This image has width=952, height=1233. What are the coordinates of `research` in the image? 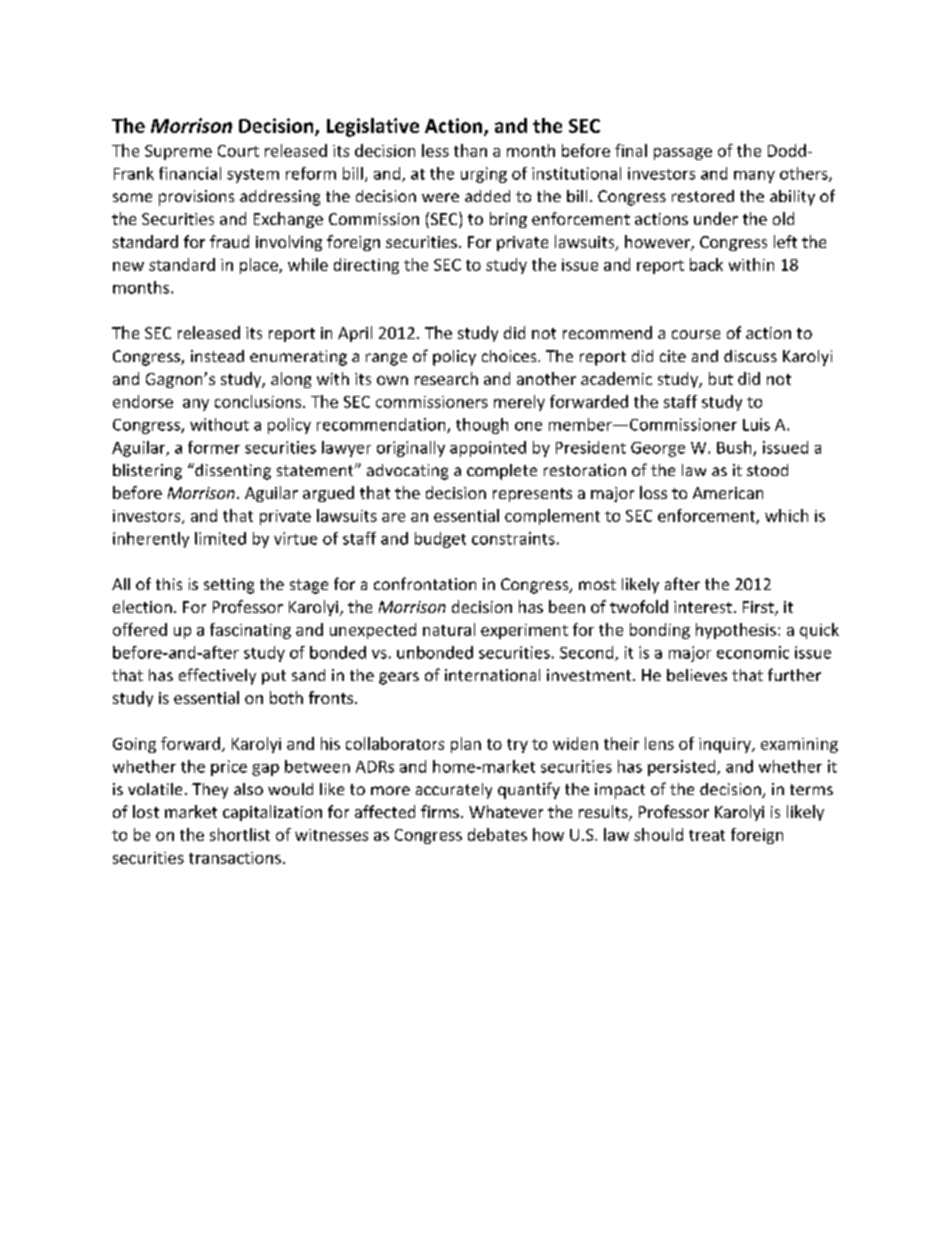 It's located at (446, 378).
